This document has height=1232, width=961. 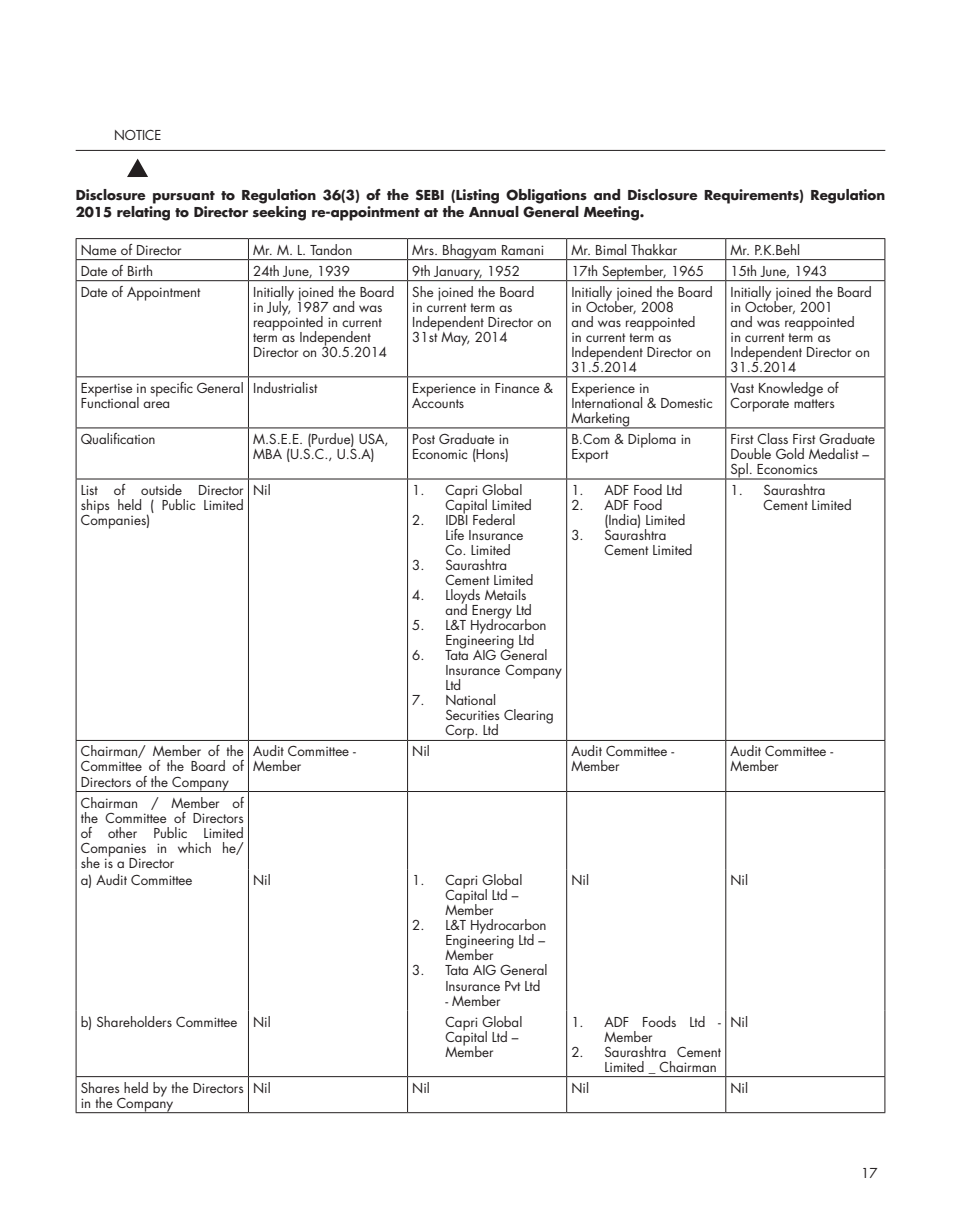 What do you see at coordinates (438, 401) in the document?
I see `Accounts` at bounding box center [438, 401].
